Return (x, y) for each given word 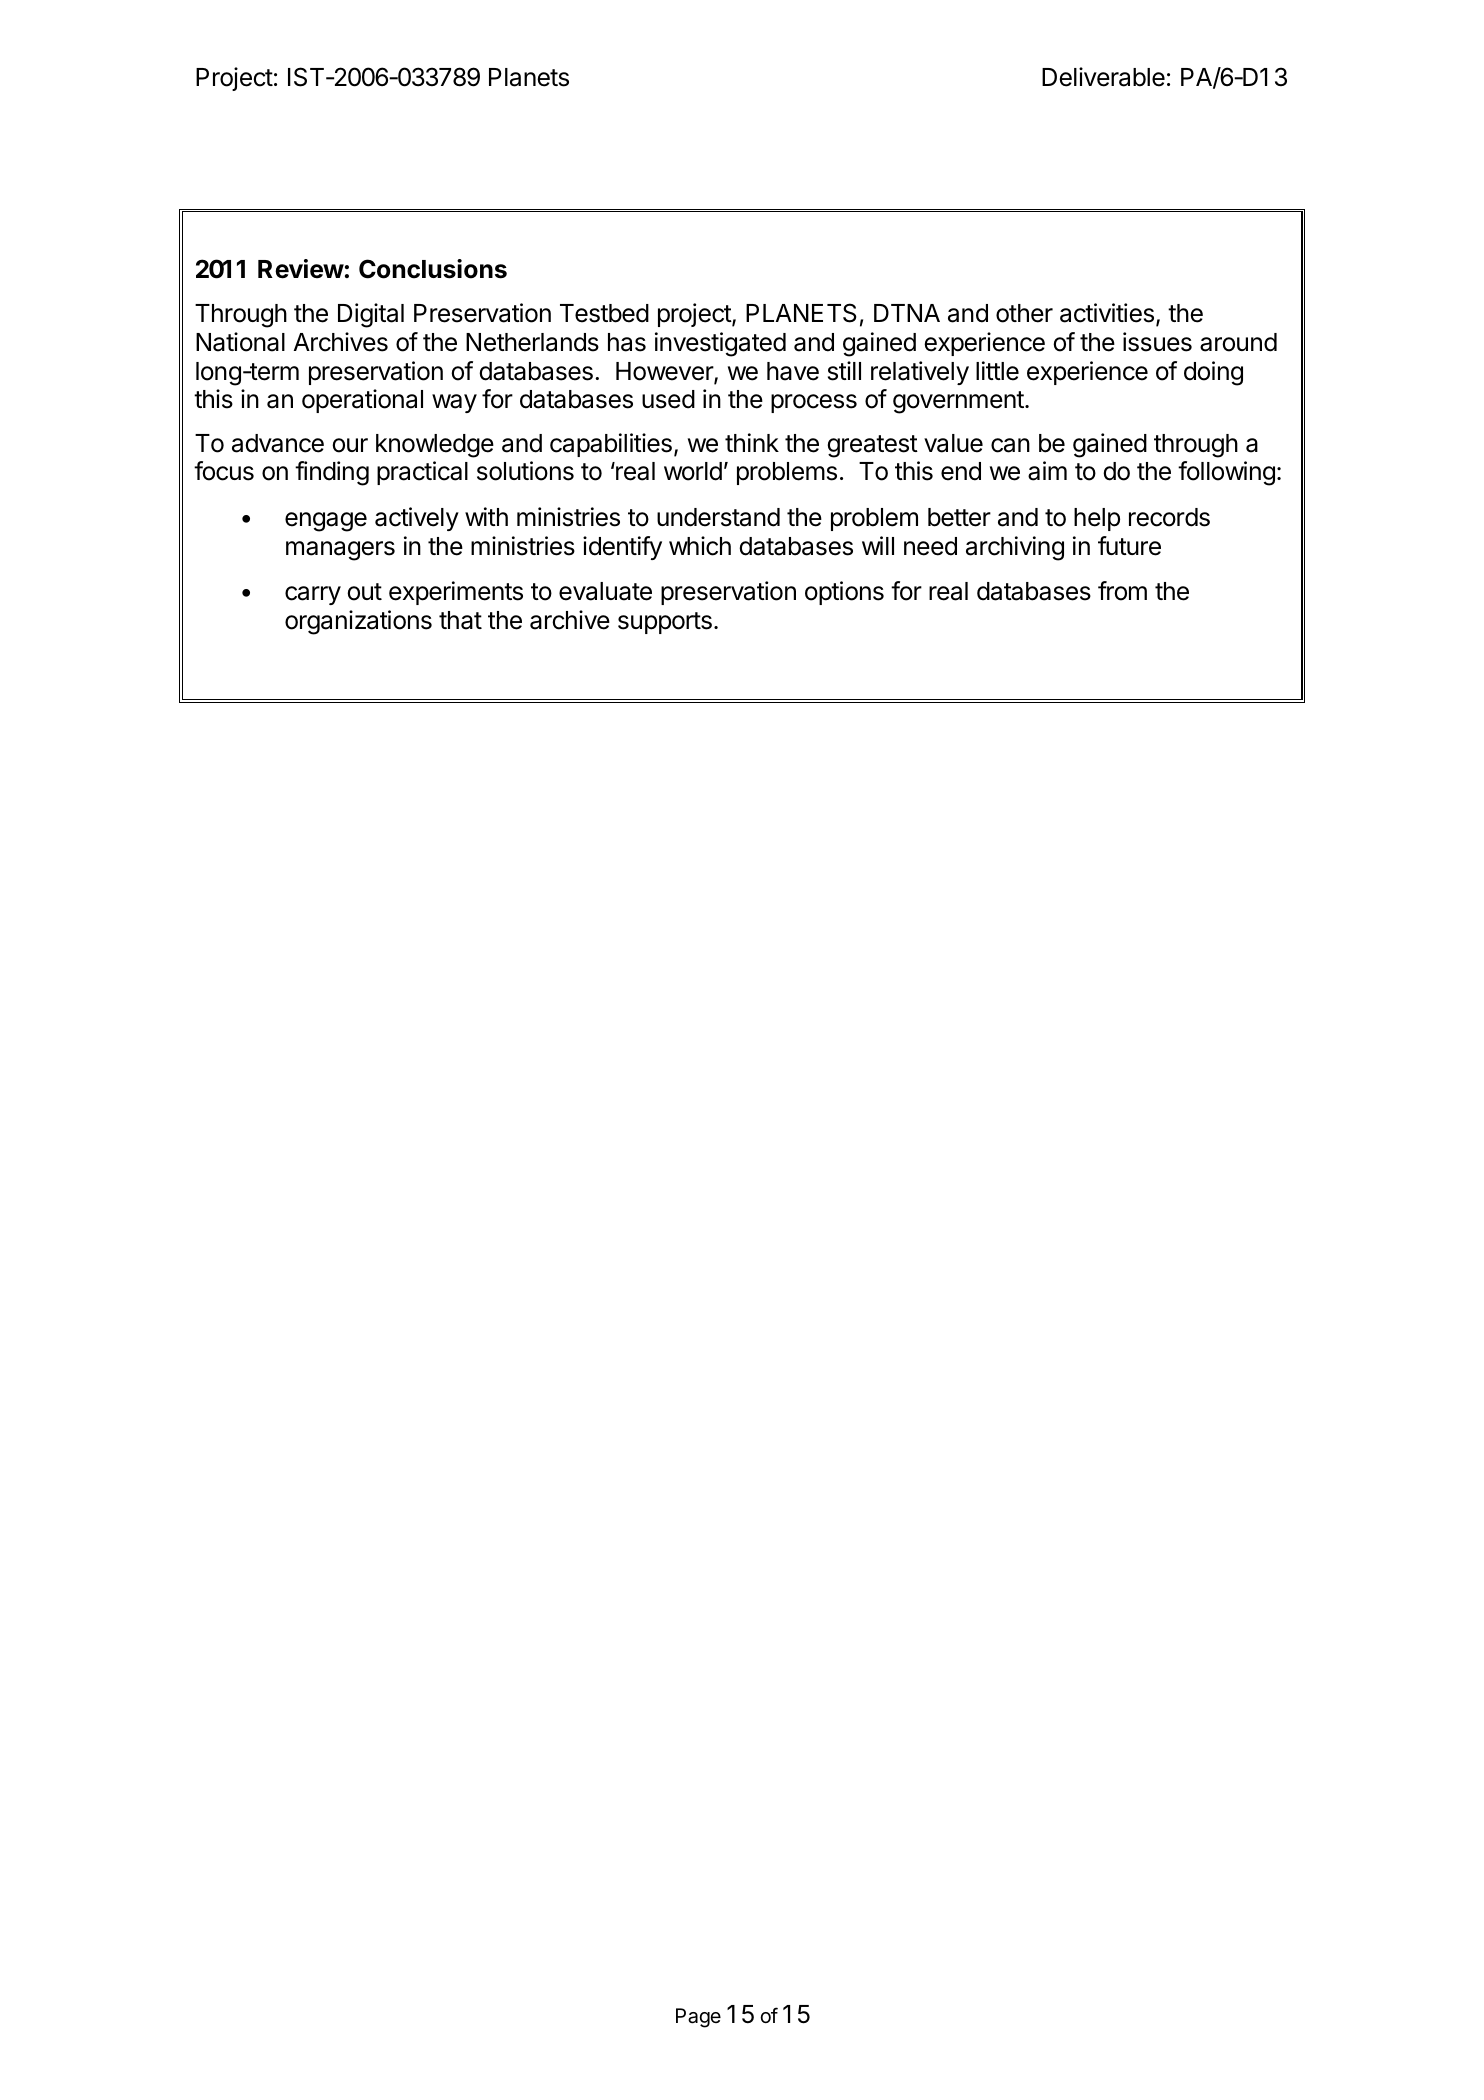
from (1122, 591)
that (460, 620)
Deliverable (1103, 77)
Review (301, 269)
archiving (1015, 548)
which (700, 546)
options (844, 593)
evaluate (605, 591)
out (364, 592)
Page (698, 2018)
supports (665, 623)
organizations (358, 622)
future (1129, 546)
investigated (720, 344)
